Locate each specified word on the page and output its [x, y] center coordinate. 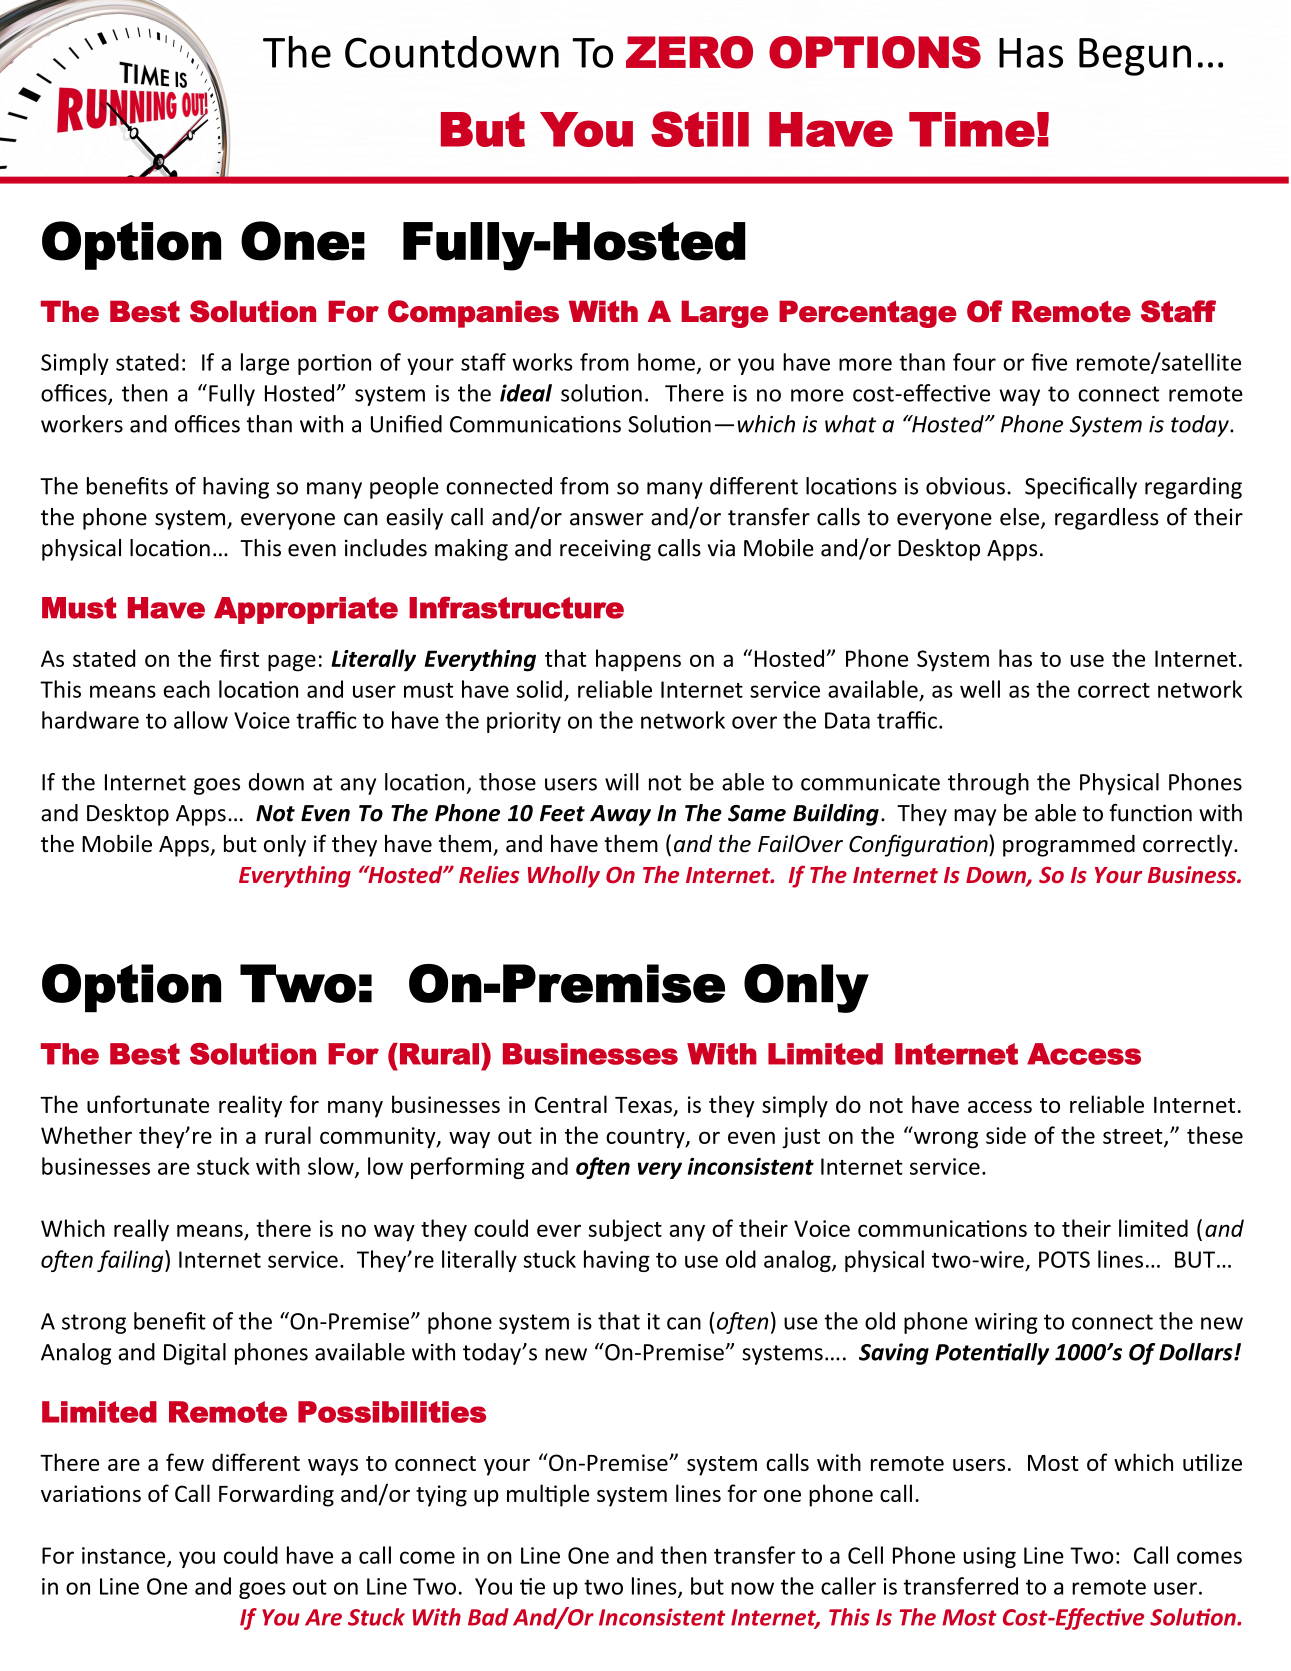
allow [201, 720]
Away [620, 815]
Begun [1135, 57]
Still [700, 129]
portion [334, 364]
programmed [1069, 846]
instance [125, 1556]
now [752, 1588]
